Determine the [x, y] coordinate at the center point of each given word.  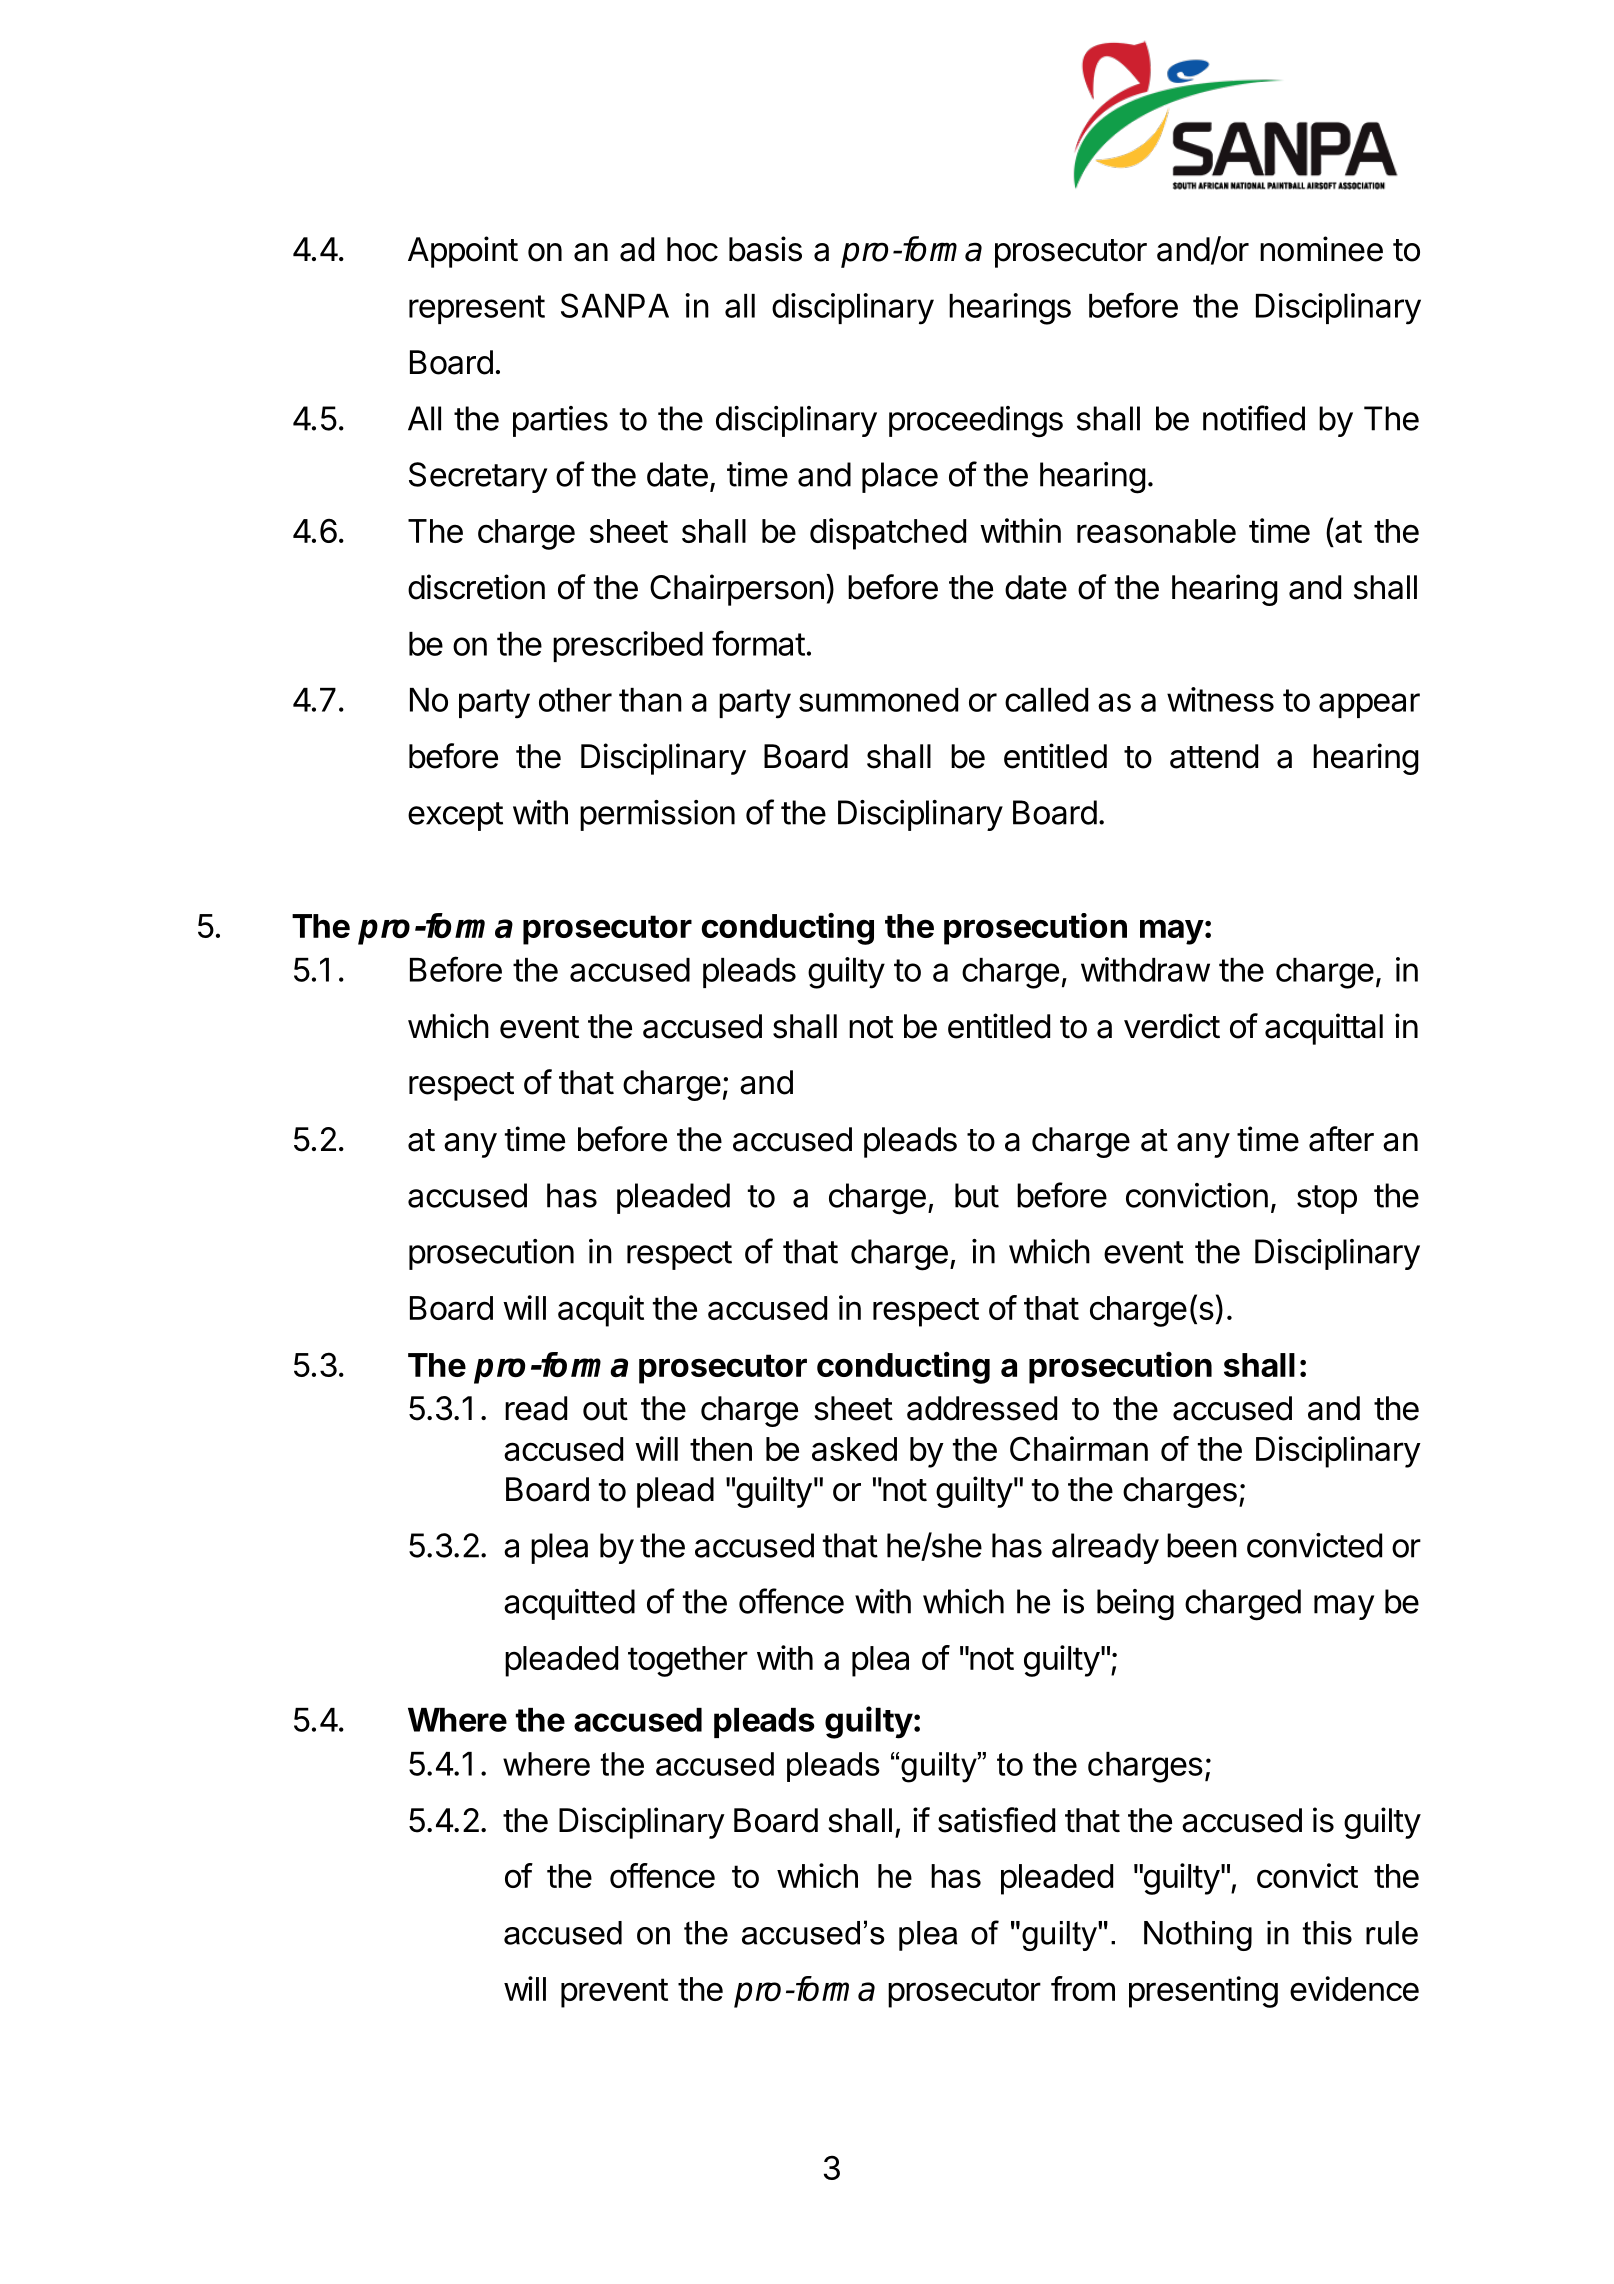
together [688, 1661]
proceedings [976, 422]
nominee [1321, 249]
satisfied [996, 1820]
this [1327, 1933]
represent [477, 309]
